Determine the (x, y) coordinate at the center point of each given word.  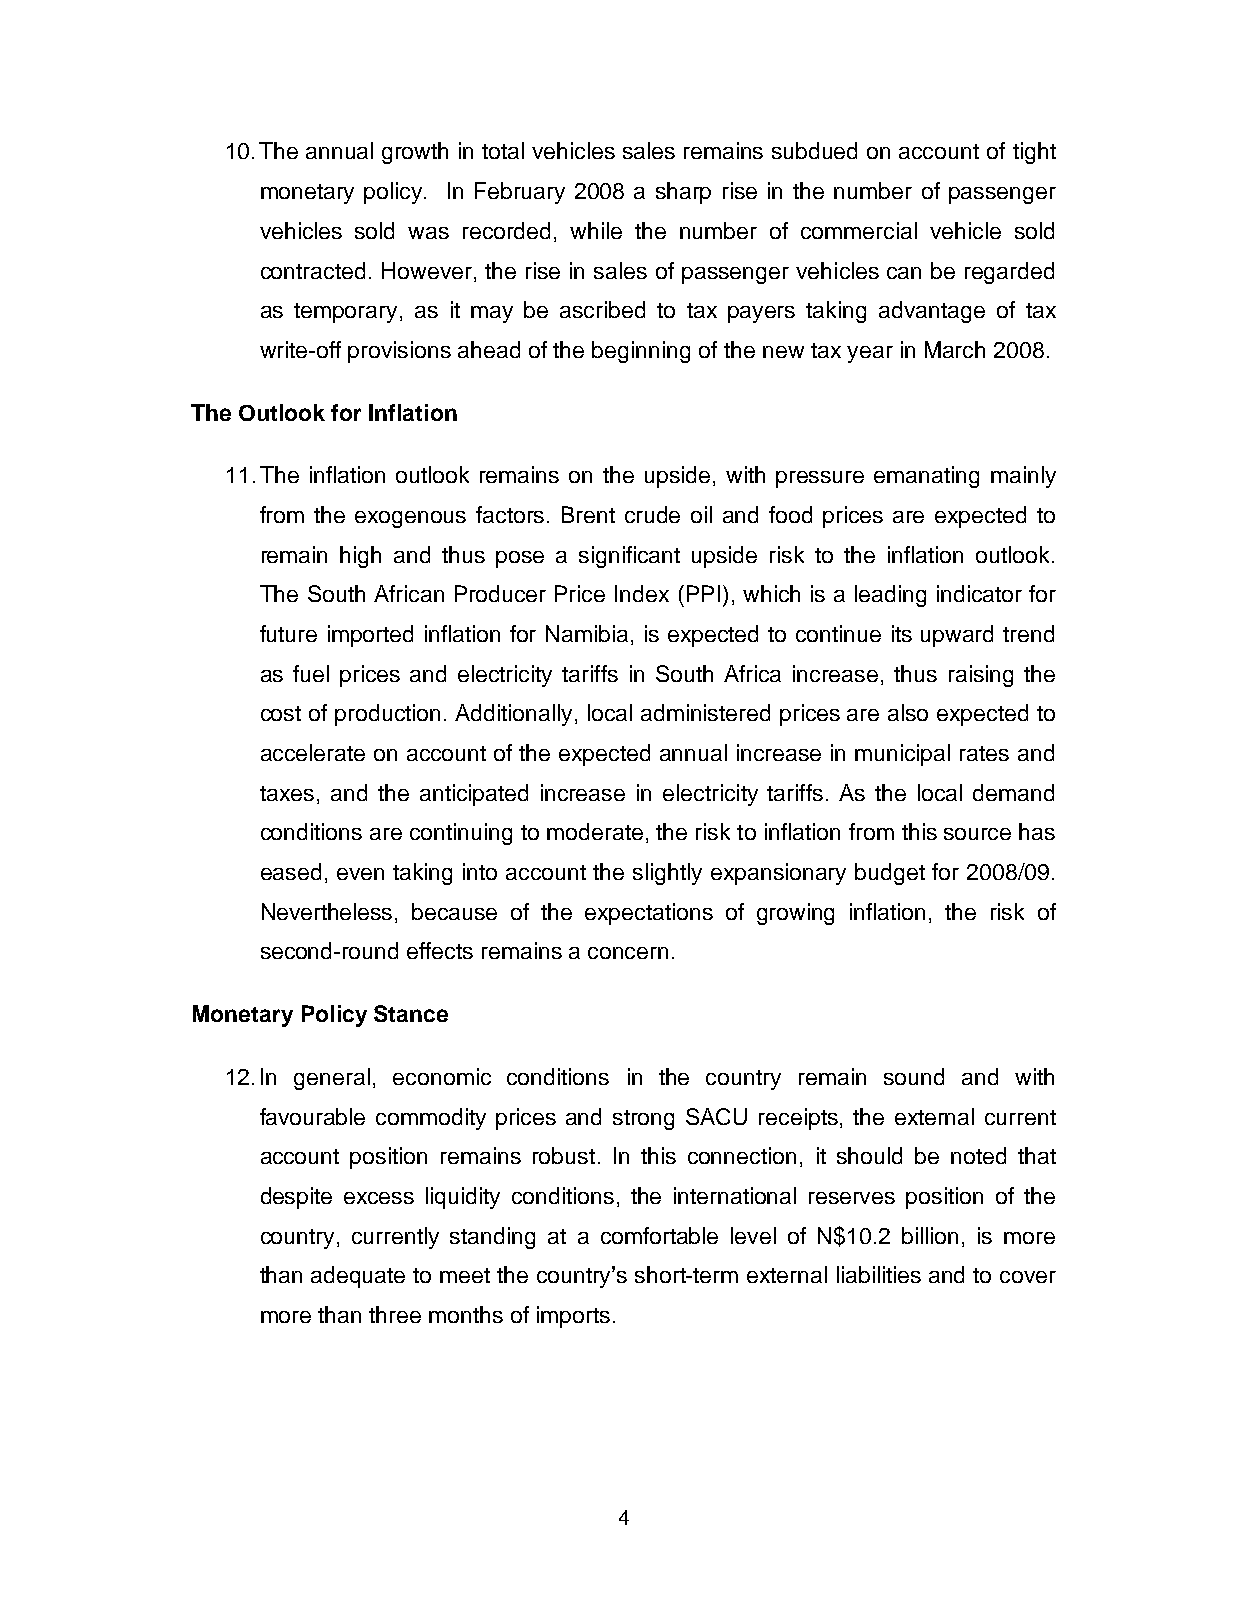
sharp (683, 193)
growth (415, 153)
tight (1034, 153)
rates (984, 753)
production (387, 715)
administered (705, 712)
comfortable (659, 1235)
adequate (358, 1277)
